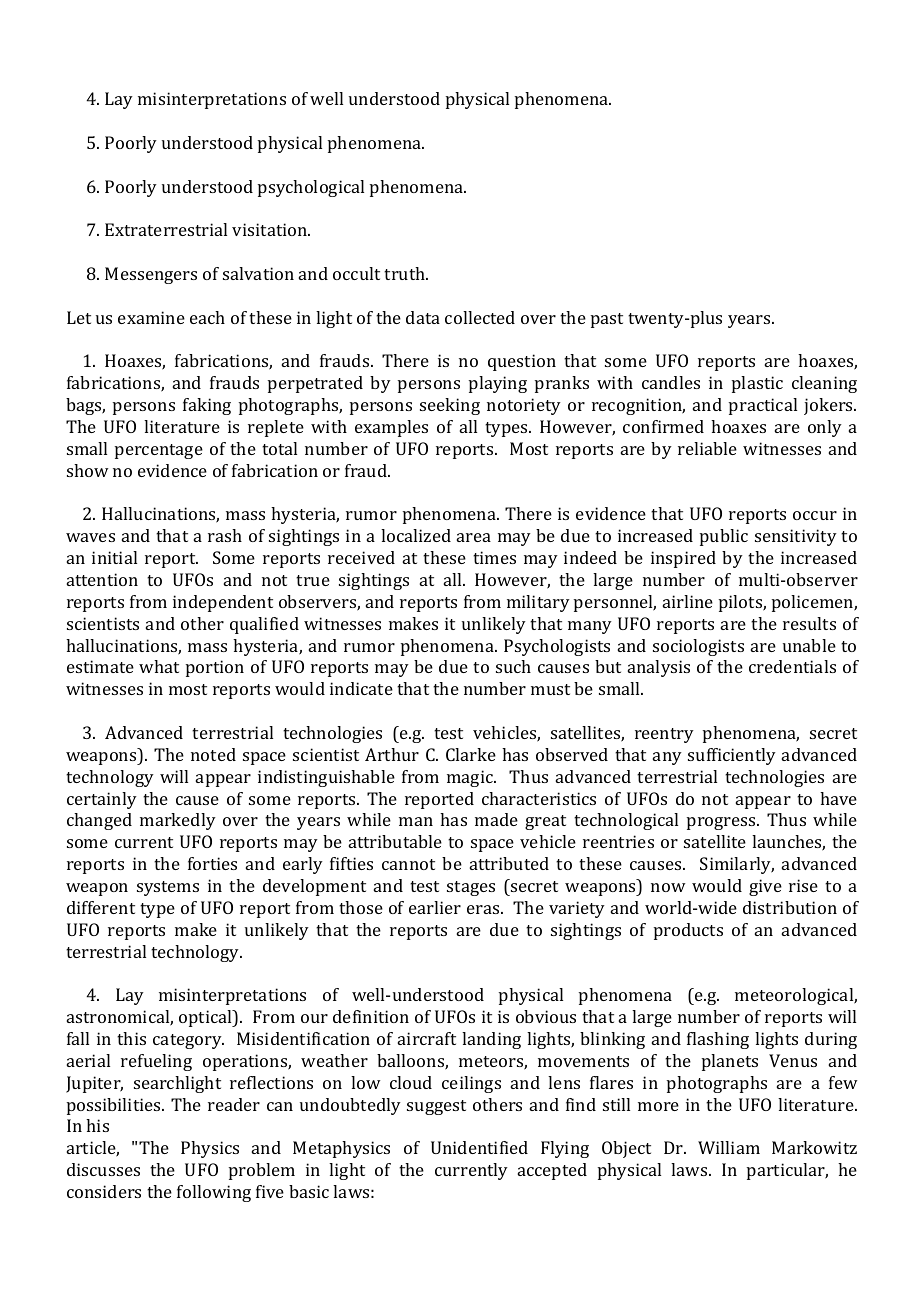 The height and width of the screenshot is (1308, 924). What do you see at coordinates (787, 1171) in the screenshot?
I see `particular` at bounding box center [787, 1171].
